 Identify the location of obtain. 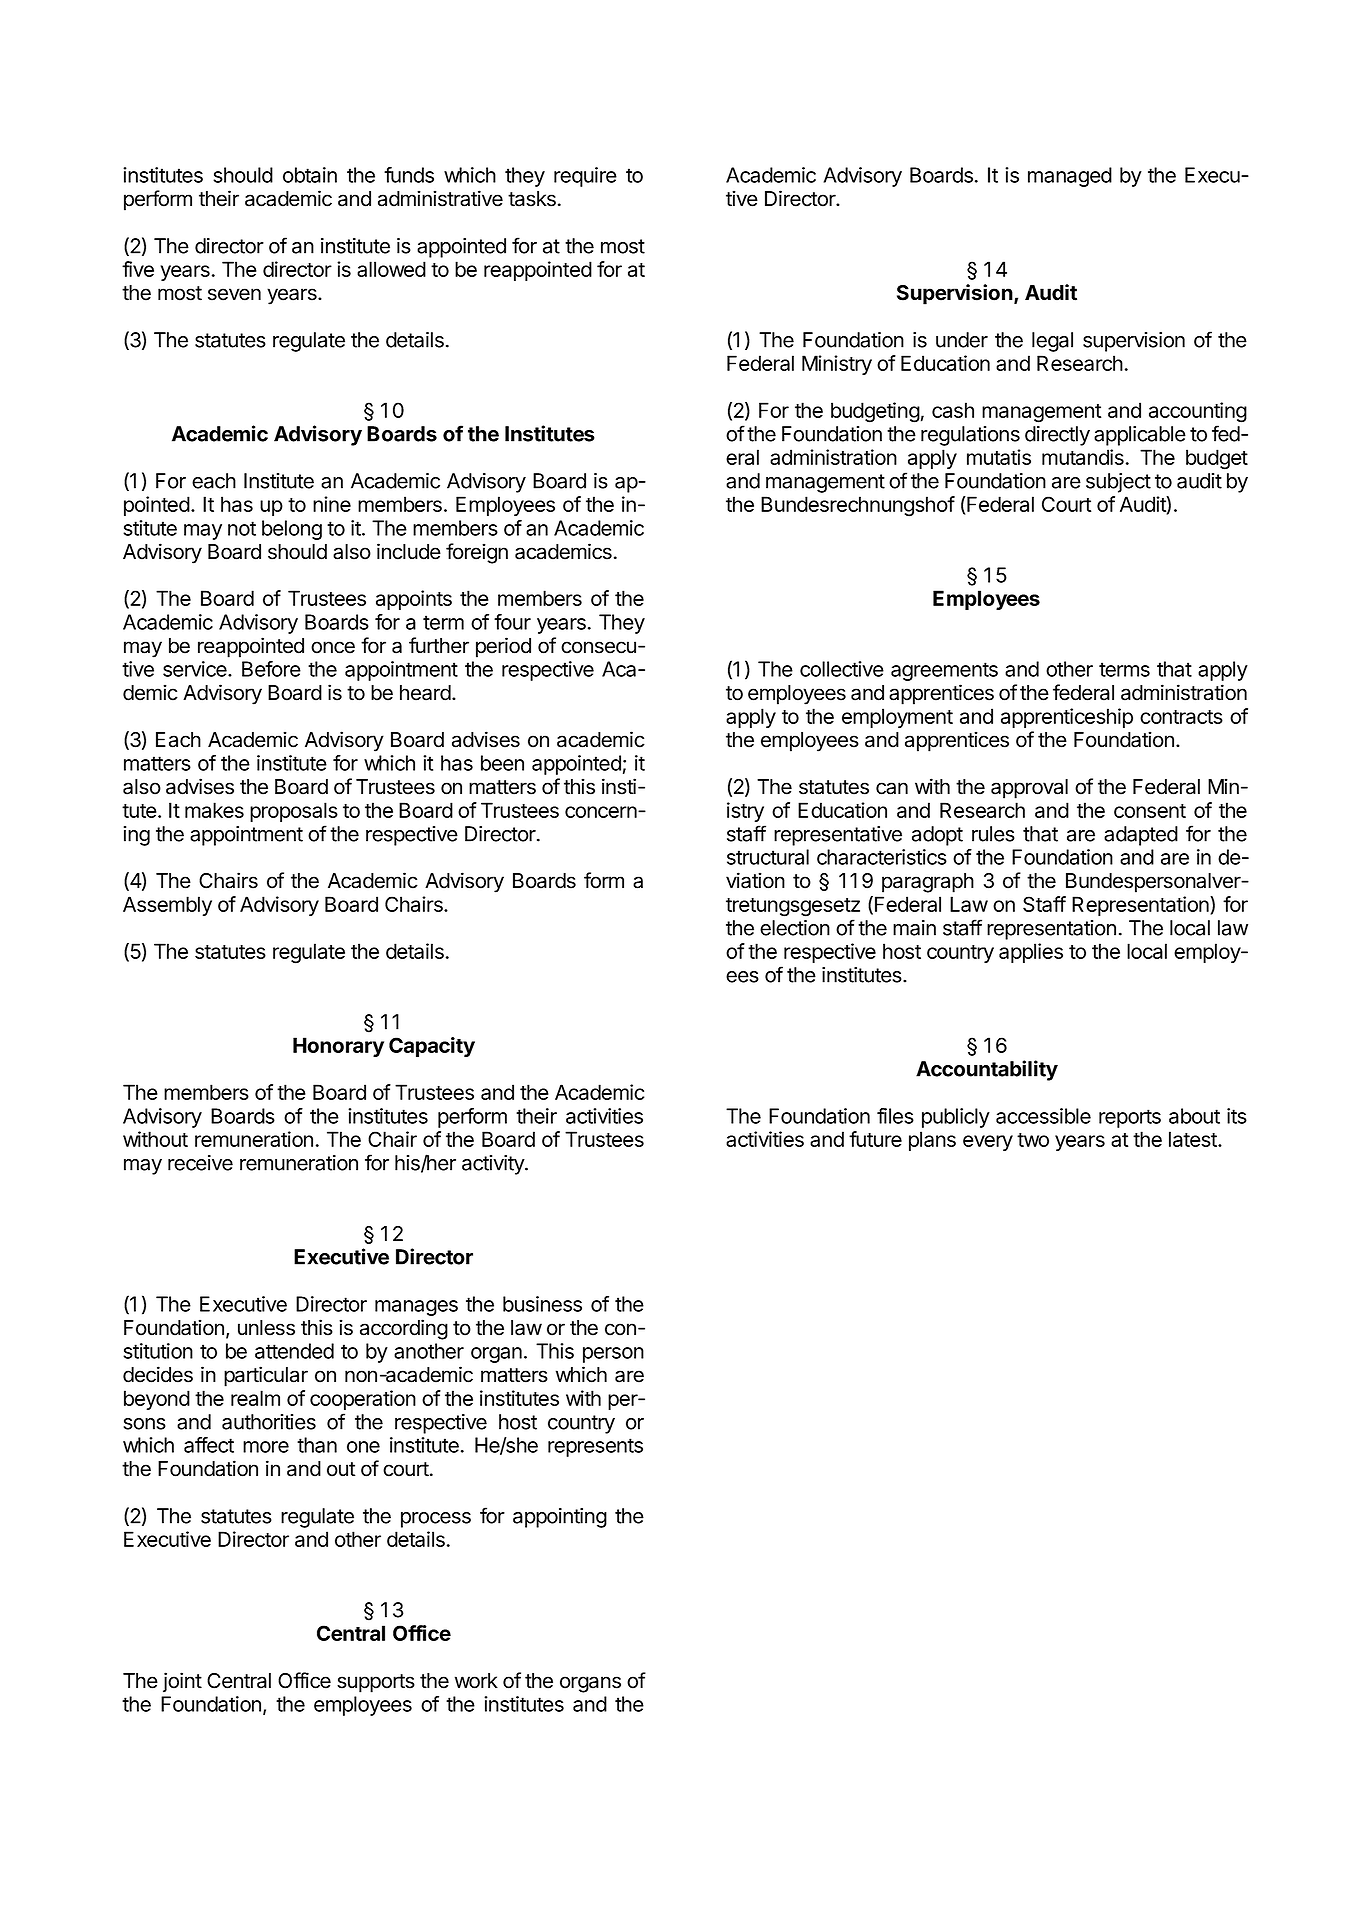
(310, 175).
